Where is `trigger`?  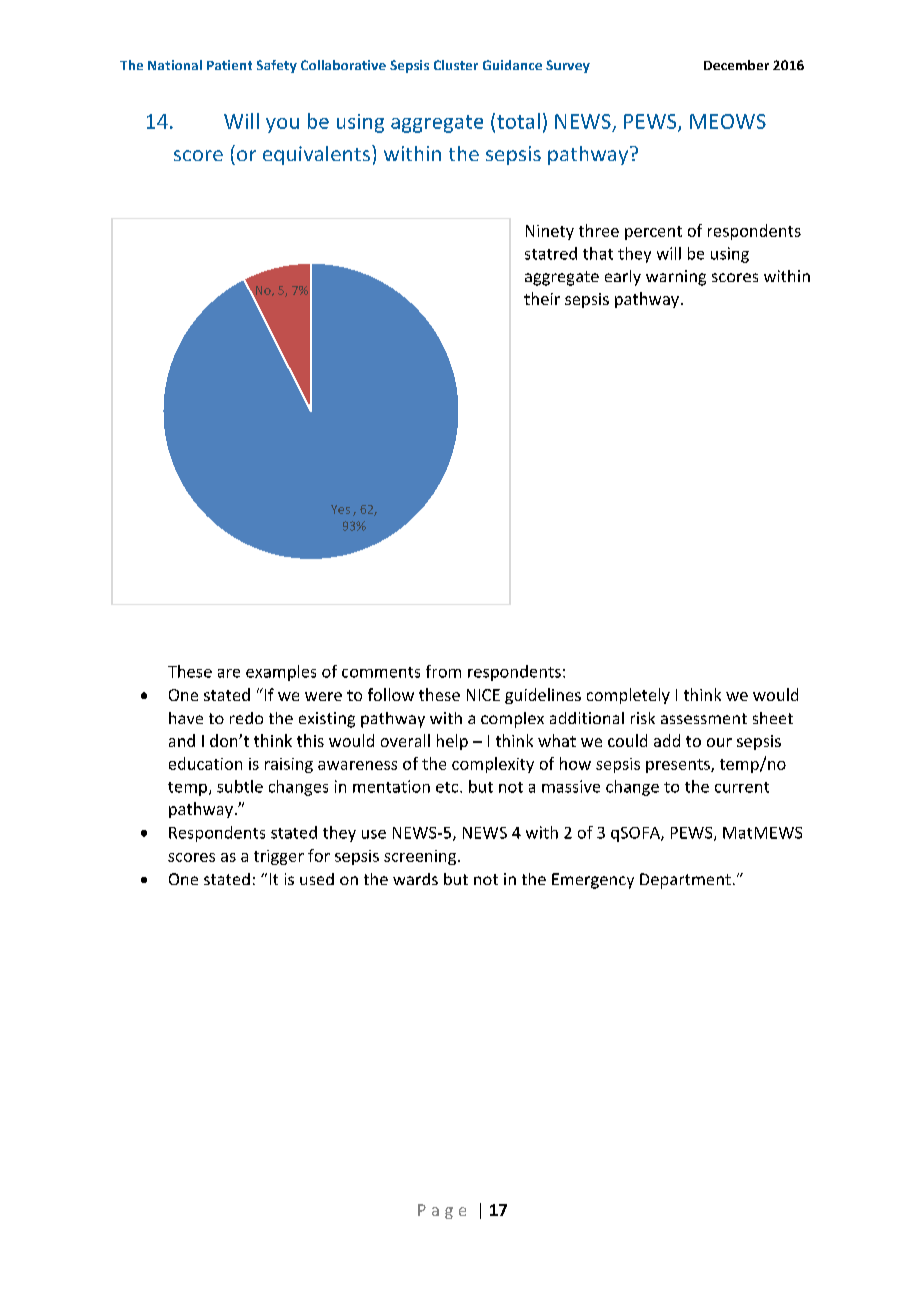
trigger is located at coordinates (279, 857).
